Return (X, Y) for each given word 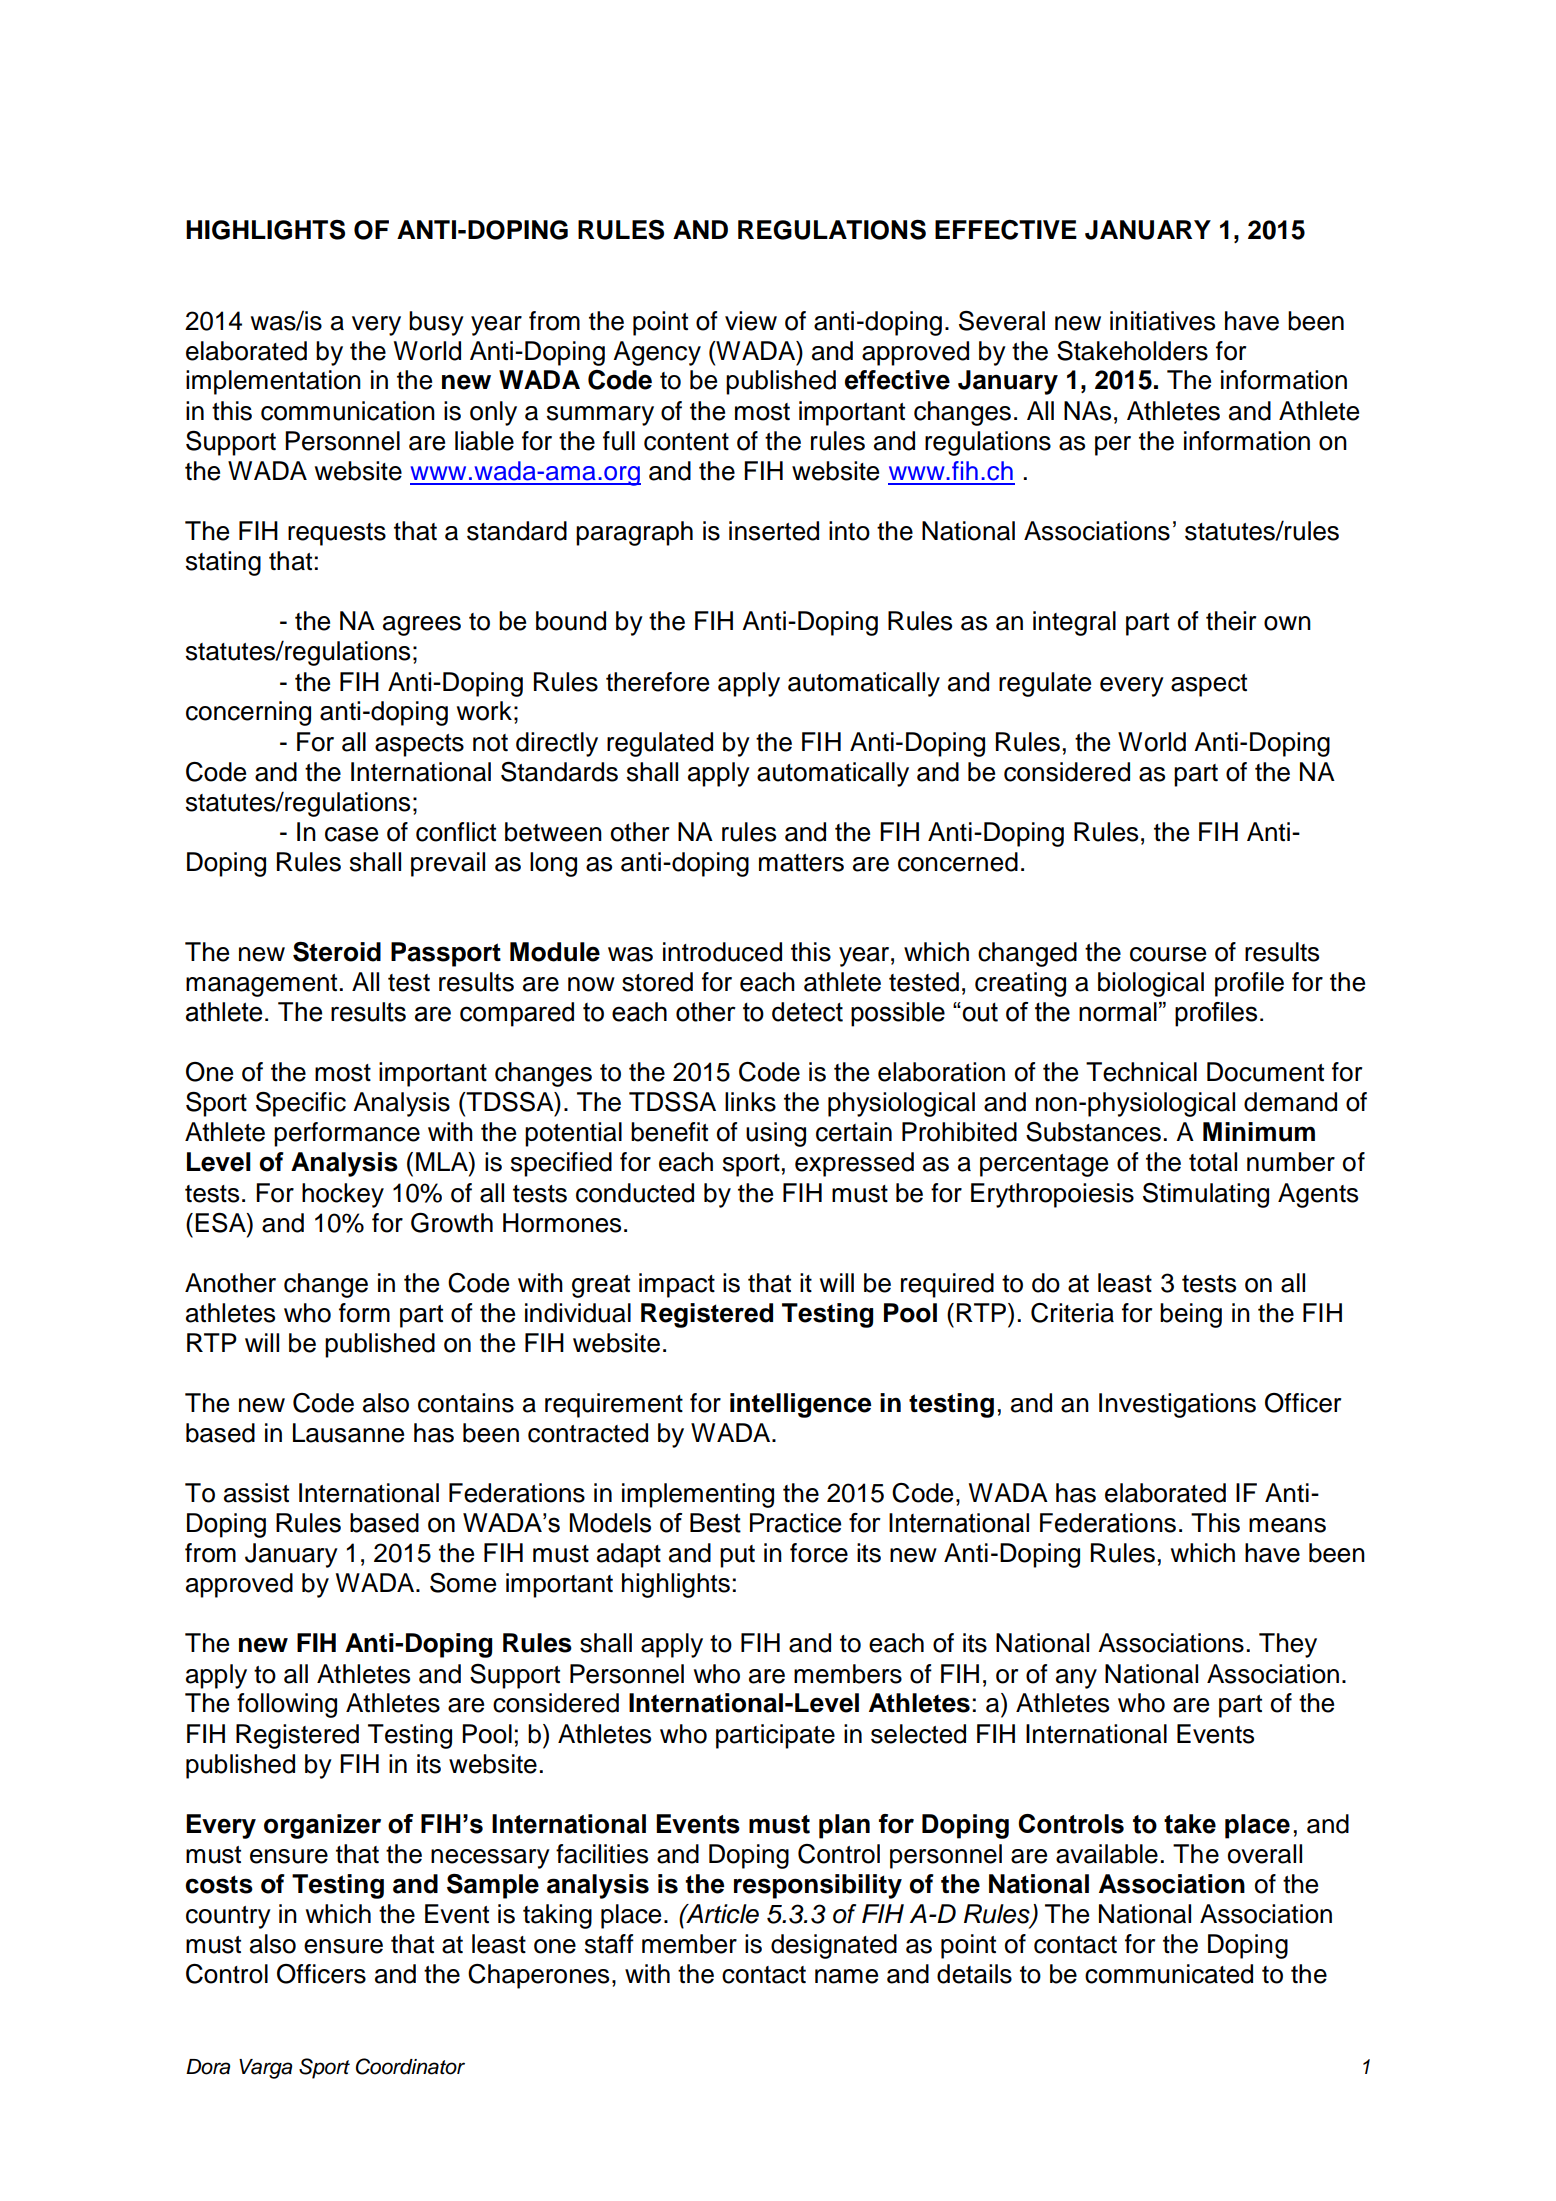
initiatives (1162, 321)
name (846, 1976)
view (751, 321)
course (1168, 954)
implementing (698, 1495)
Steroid (337, 952)
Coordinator (410, 2066)
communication (348, 411)
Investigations (1177, 1405)
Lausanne (348, 1433)
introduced (722, 952)
